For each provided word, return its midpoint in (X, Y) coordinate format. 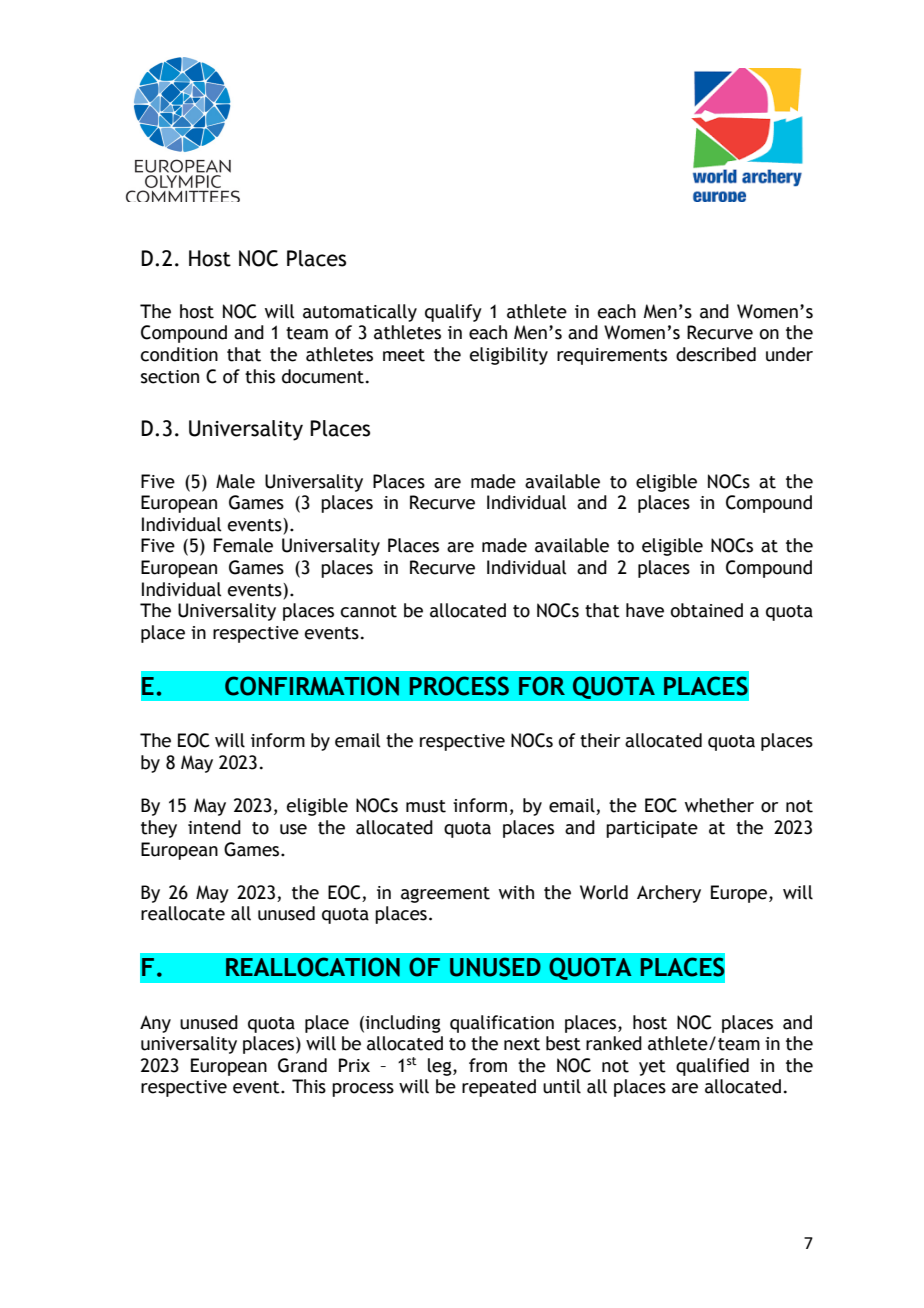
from (488, 1065)
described (716, 354)
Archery (669, 894)
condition (179, 354)
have (645, 610)
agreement (445, 895)
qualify (453, 313)
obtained (707, 610)
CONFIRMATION (312, 686)
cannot (369, 611)
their (600, 740)
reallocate (183, 913)
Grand (302, 1065)
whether (719, 805)
